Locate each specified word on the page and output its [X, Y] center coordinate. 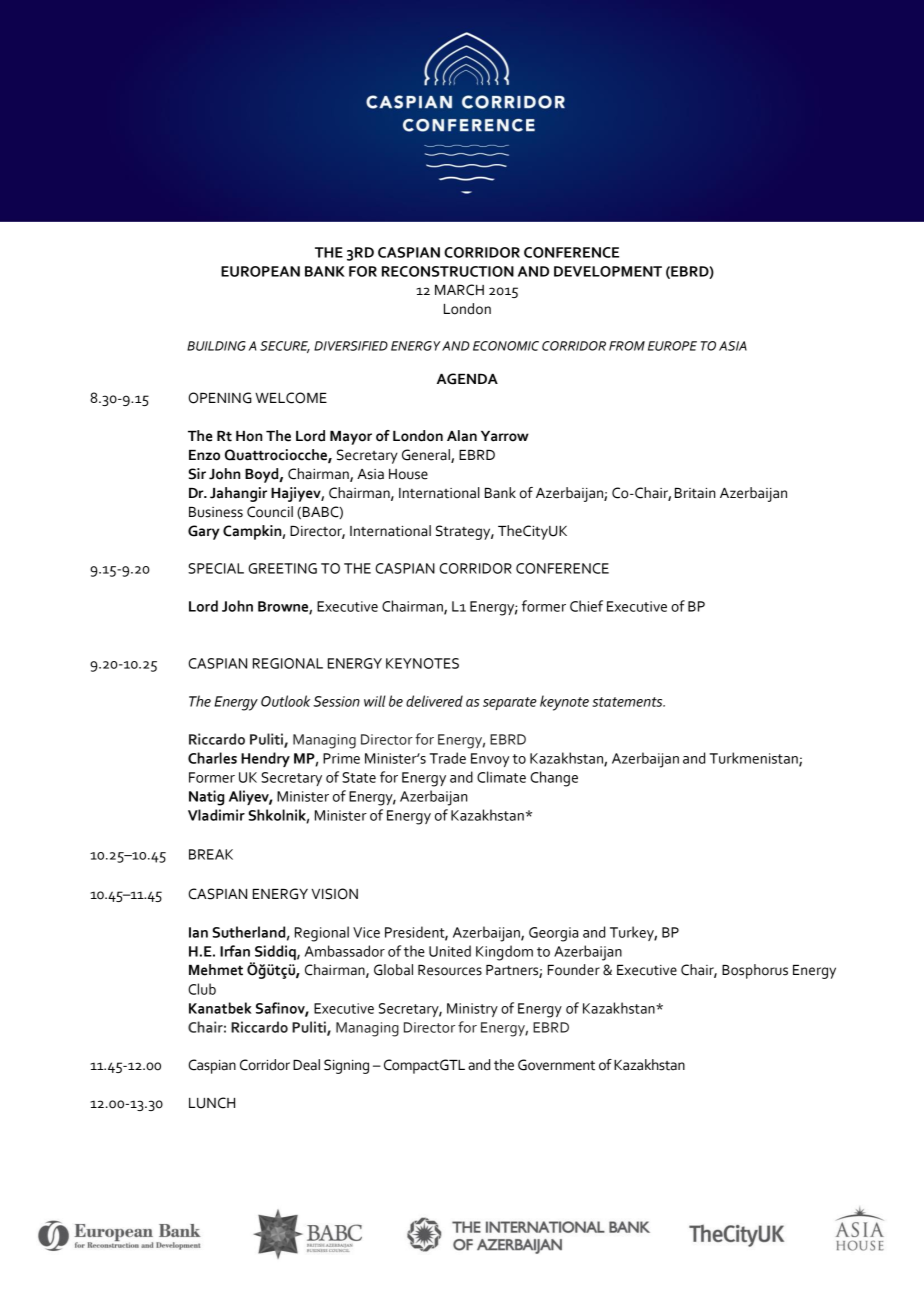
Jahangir [238, 494]
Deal [306, 1065]
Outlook [285, 701]
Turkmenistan [755, 759]
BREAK [211, 854]
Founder [574, 970]
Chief [586, 606]
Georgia [553, 934]
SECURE [285, 347]
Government [556, 1065]
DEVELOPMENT [608, 271]
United [450, 951]
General [427, 456]
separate [510, 703]
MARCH [459, 290]
